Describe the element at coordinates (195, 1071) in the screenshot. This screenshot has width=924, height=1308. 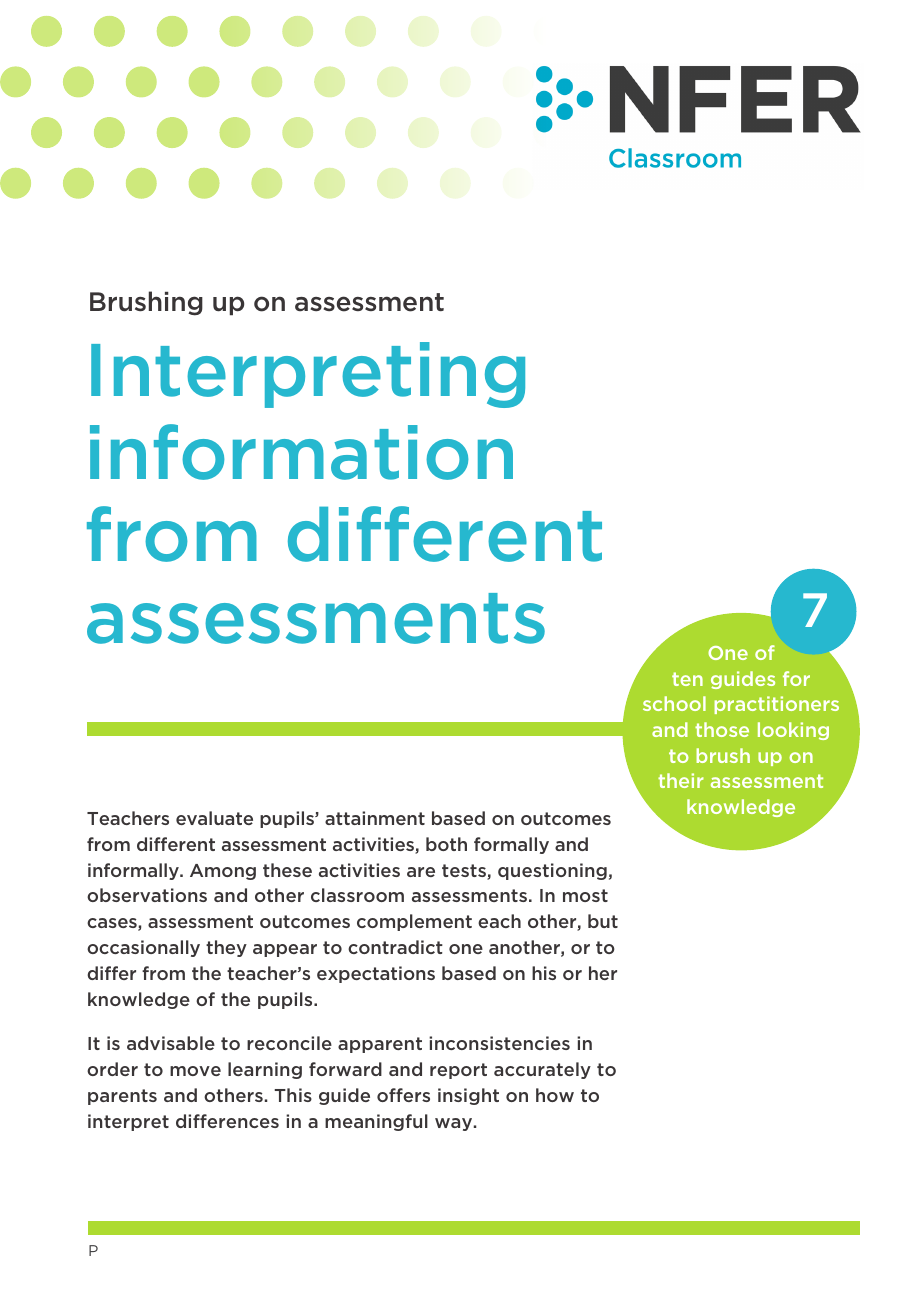
I see `move` at that location.
